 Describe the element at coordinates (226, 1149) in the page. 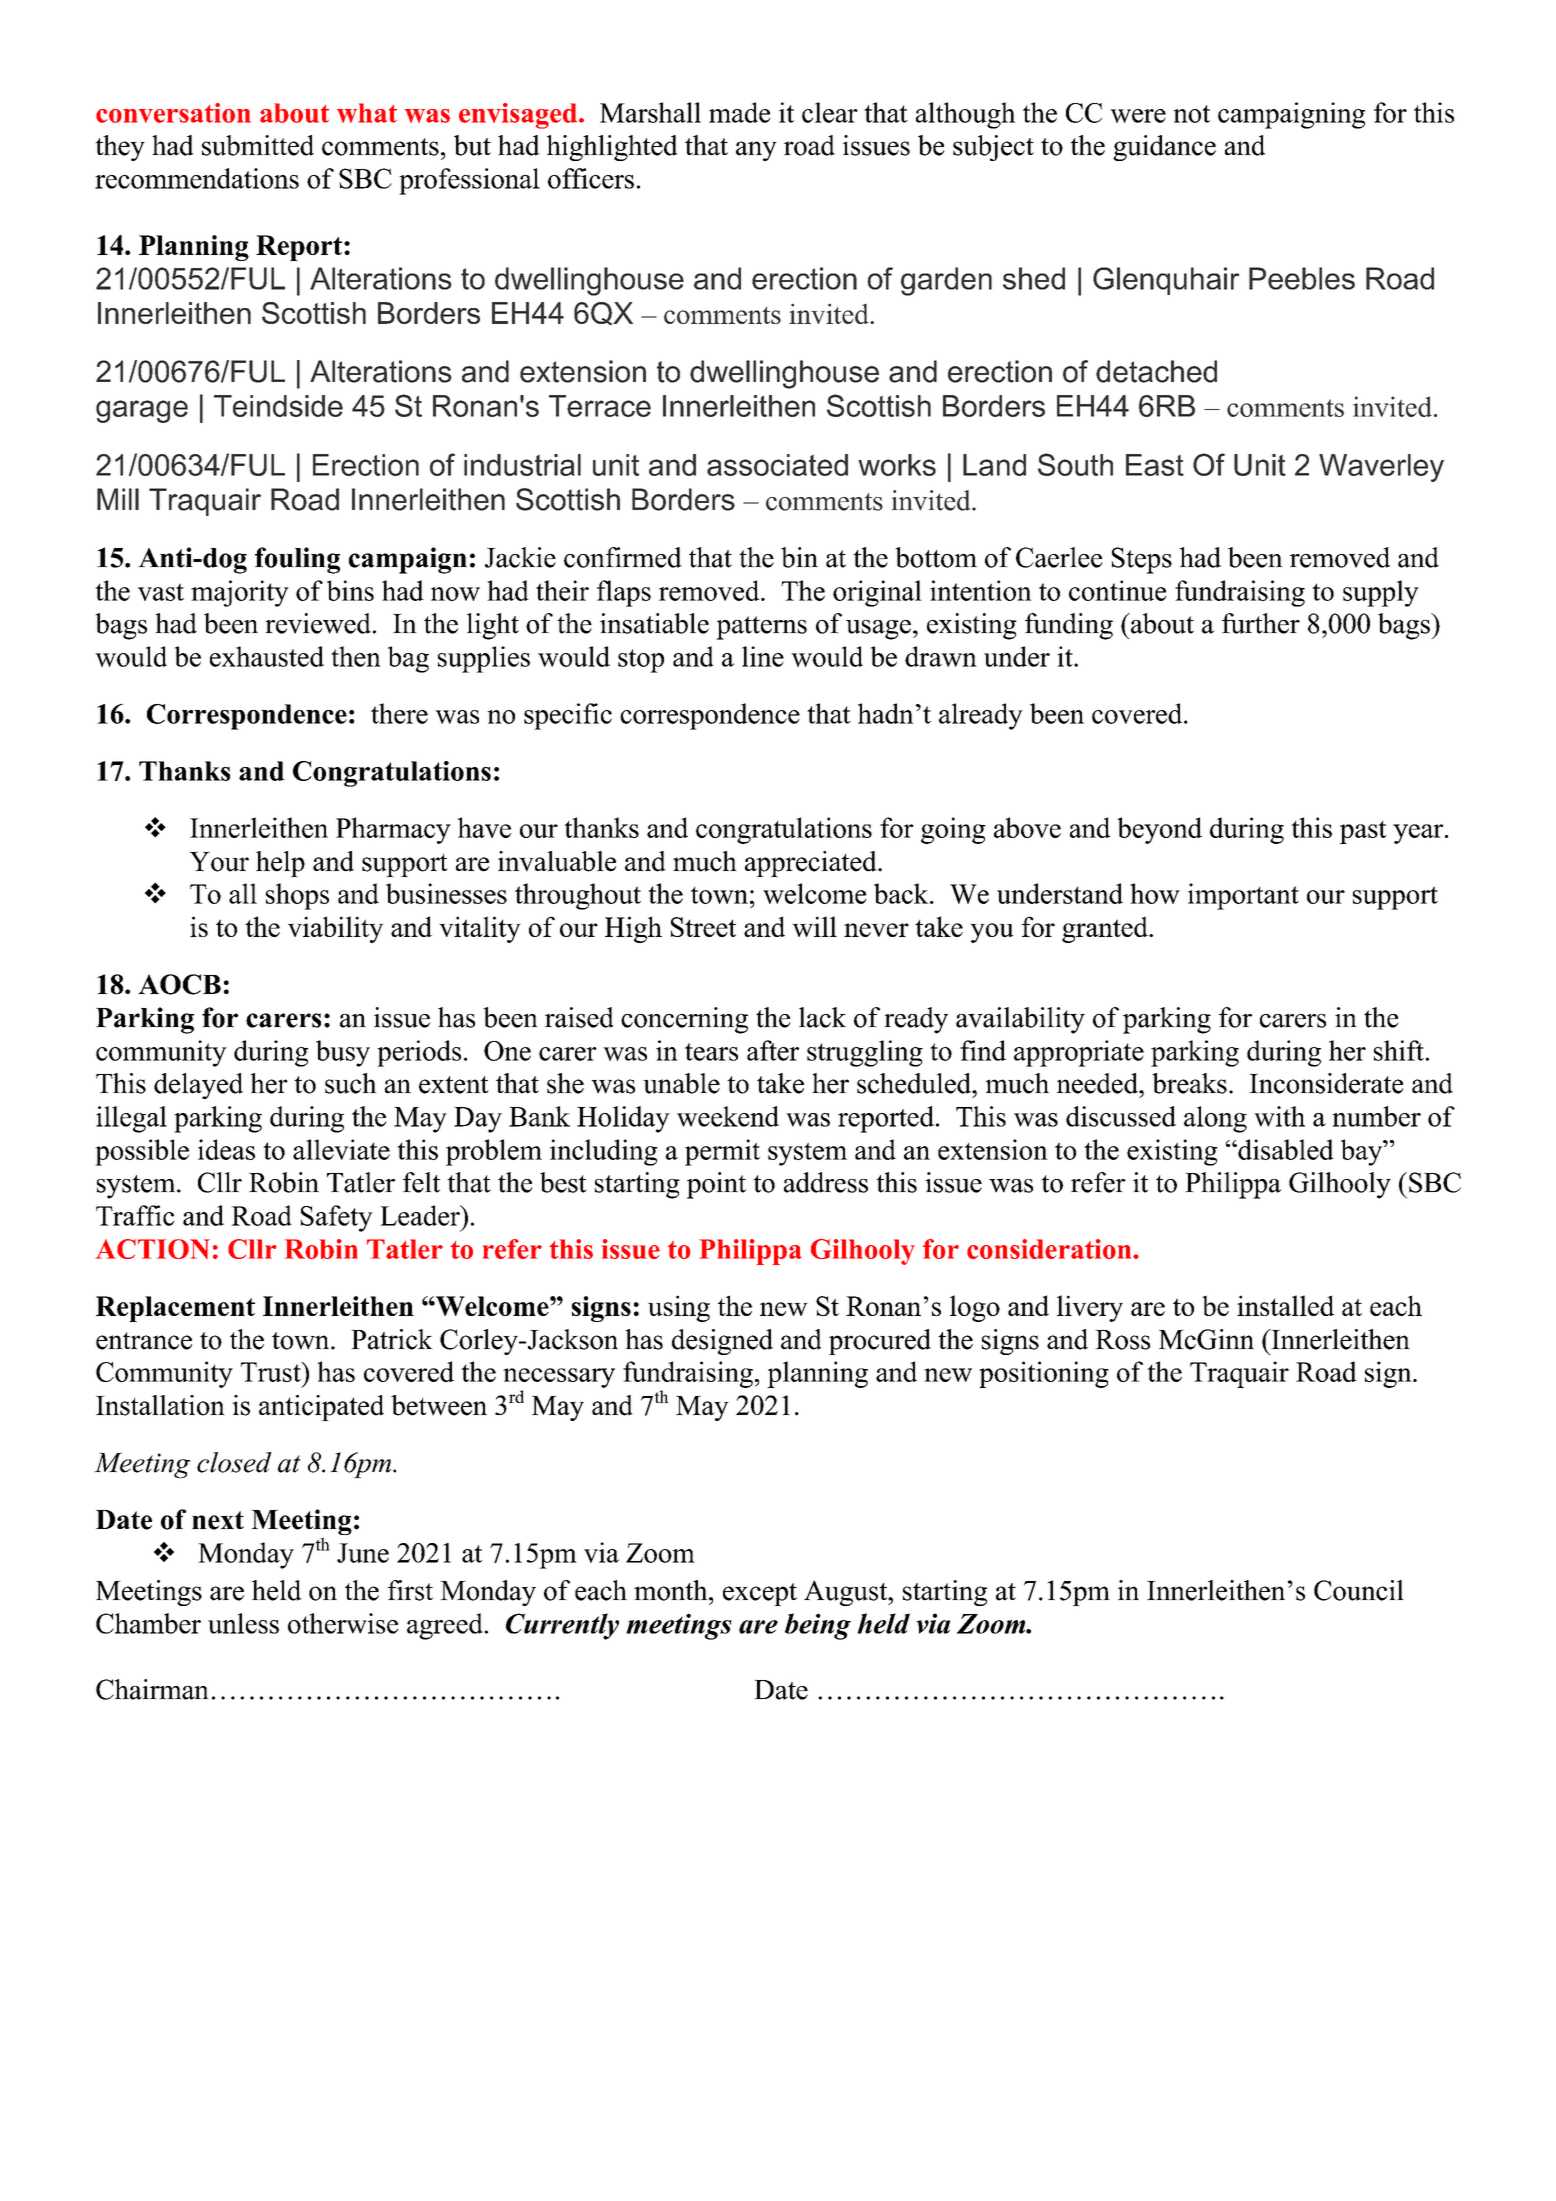

I see `ideas` at that location.
